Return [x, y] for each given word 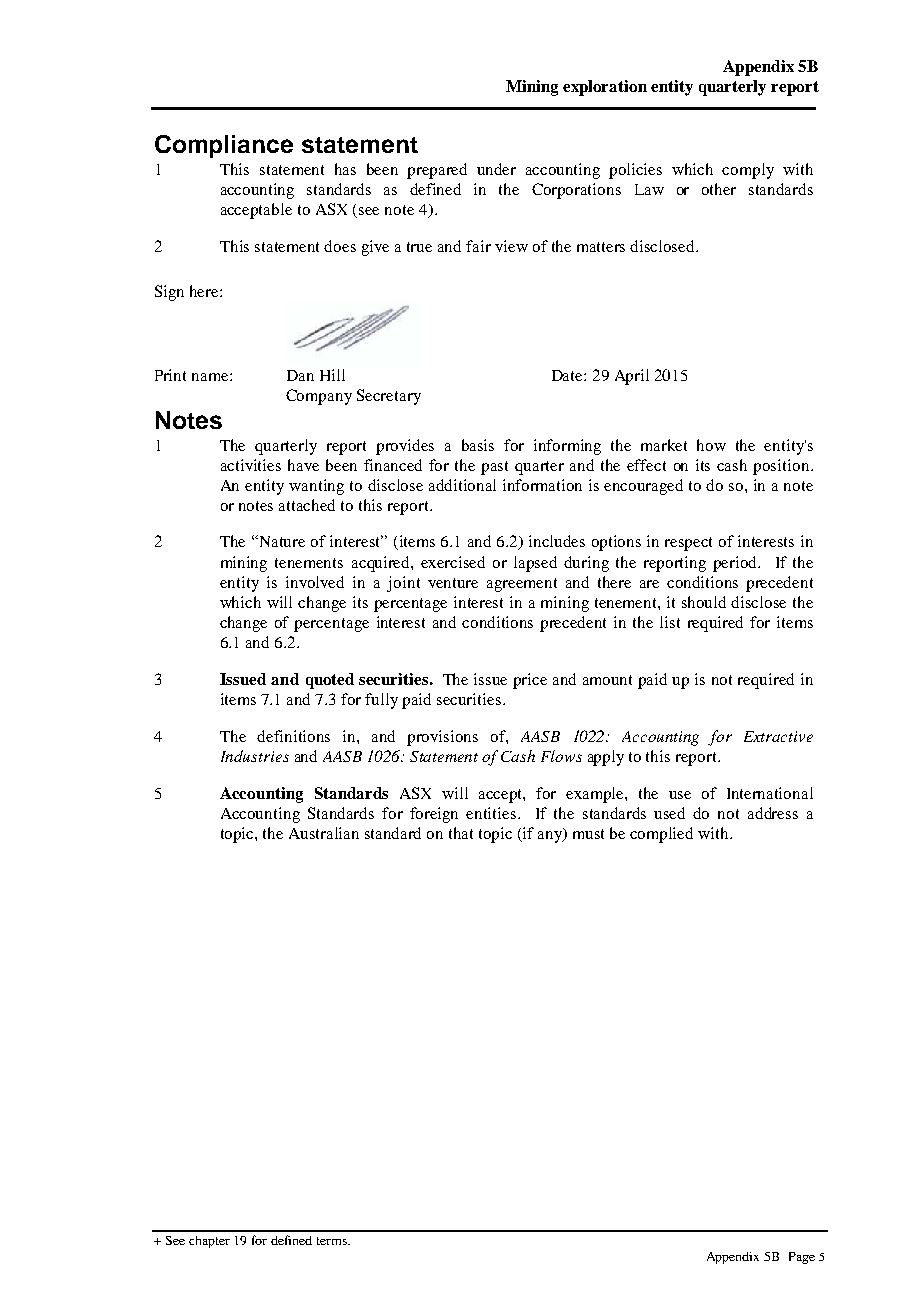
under [496, 169]
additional [462, 485]
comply [748, 171]
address [773, 813]
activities [251, 465]
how [711, 445]
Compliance [224, 146]
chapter [209, 1242]
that [461, 833]
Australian [324, 833]
